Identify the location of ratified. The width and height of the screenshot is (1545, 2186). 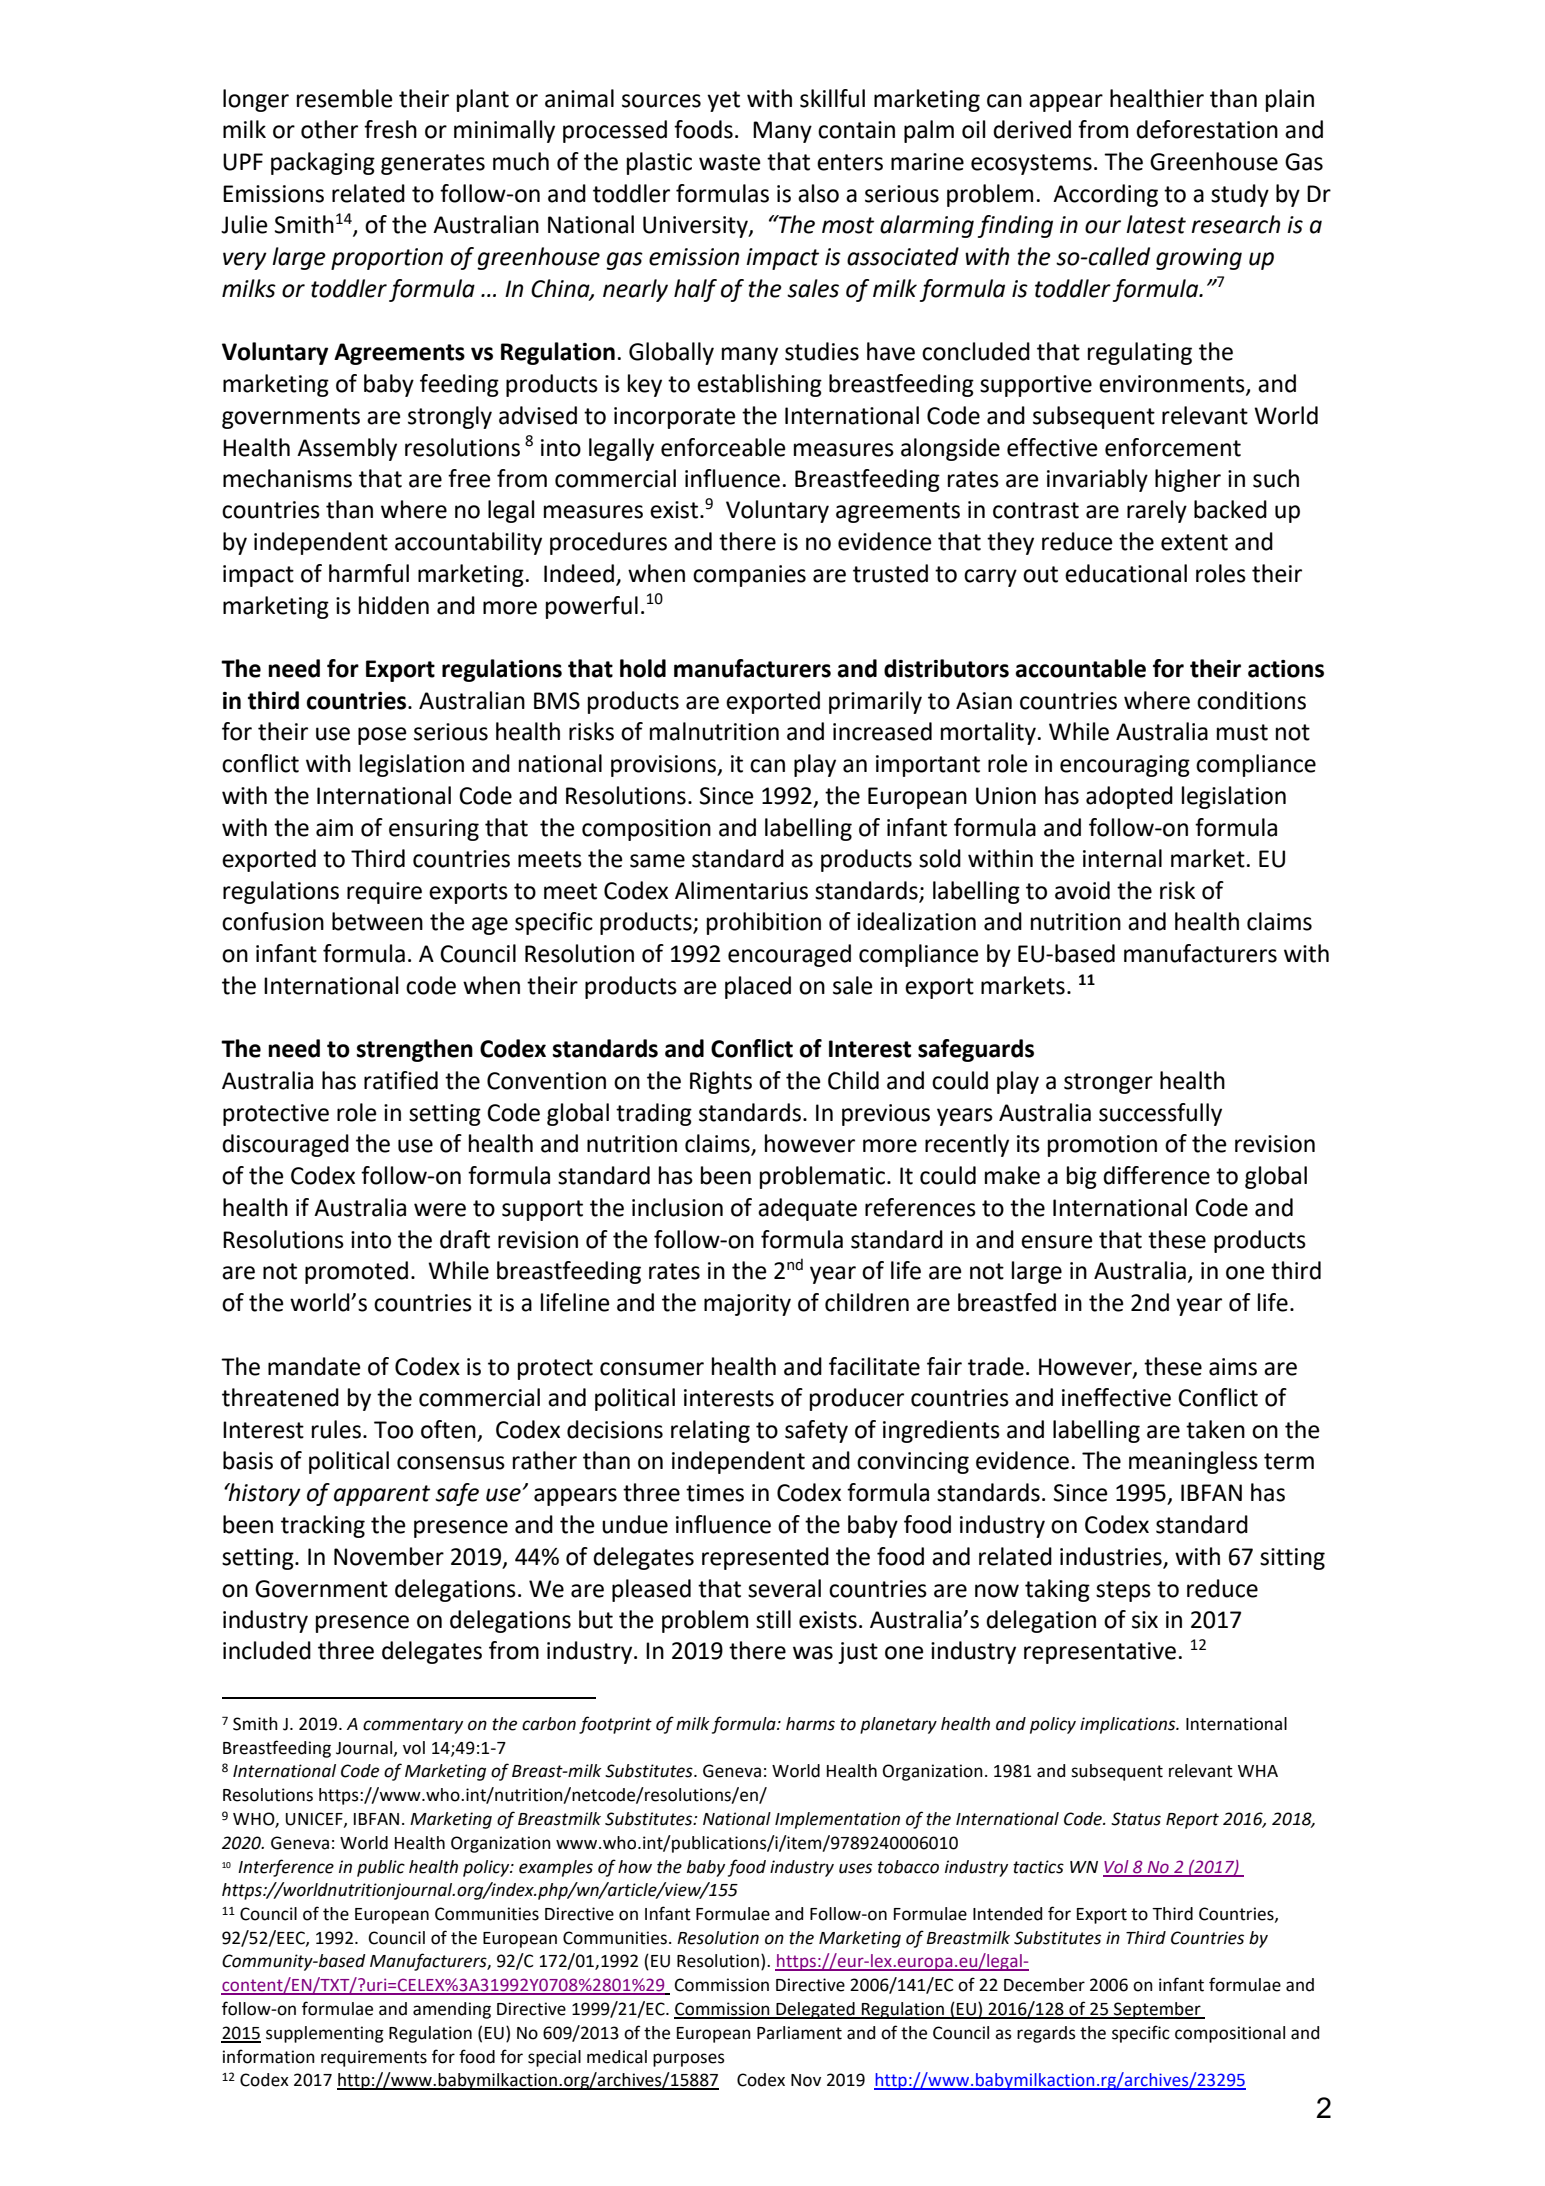
(401, 1080).
